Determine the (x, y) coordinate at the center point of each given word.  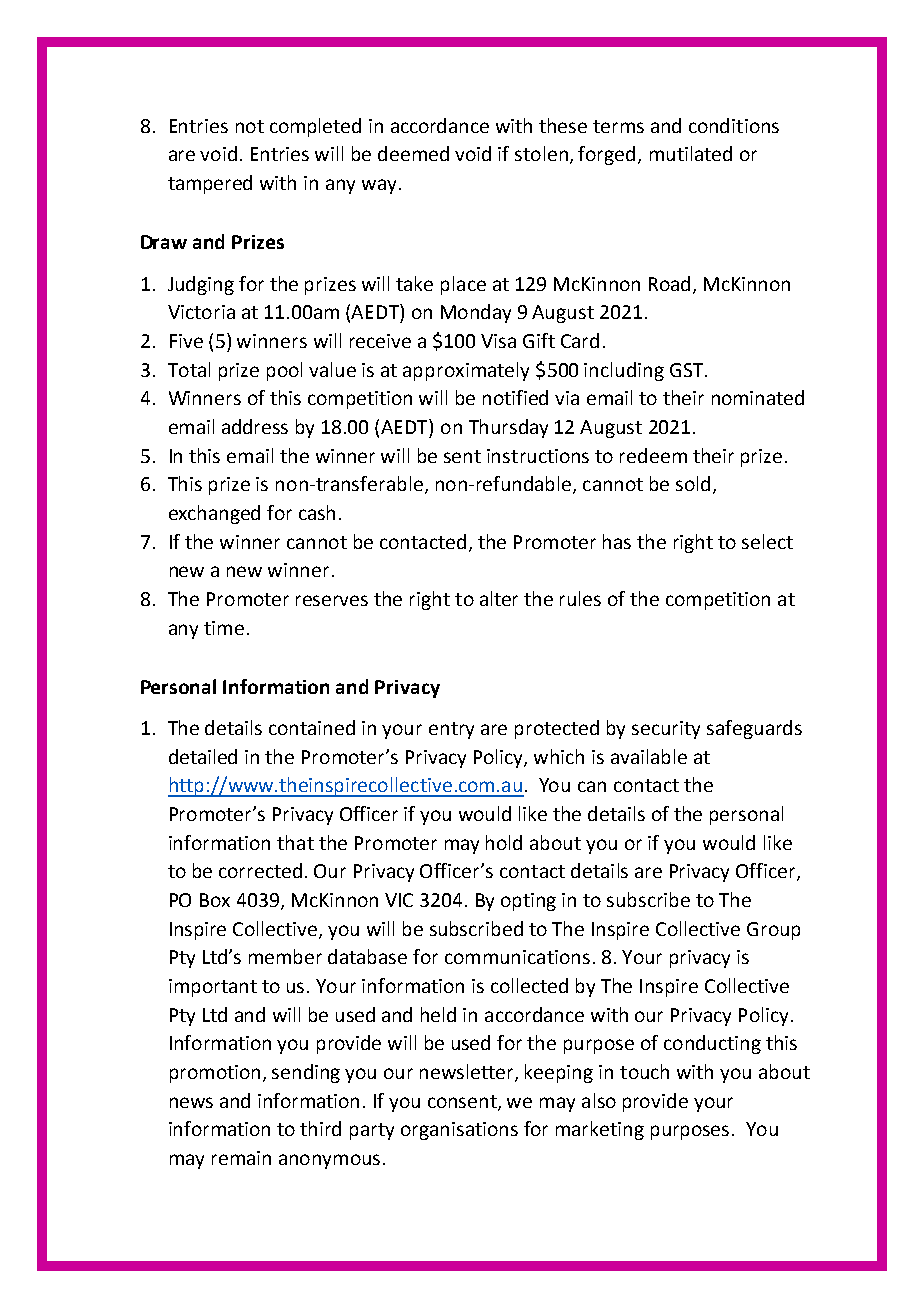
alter (499, 598)
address (255, 426)
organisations (459, 1131)
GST (688, 370)
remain (241, 1158)
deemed (413, 153)
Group (773, 931)
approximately (466, 371)
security (666, 730)
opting (528, 902)
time (224, 628)
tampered (210, 184)
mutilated (691, 153)
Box (215, 900)
